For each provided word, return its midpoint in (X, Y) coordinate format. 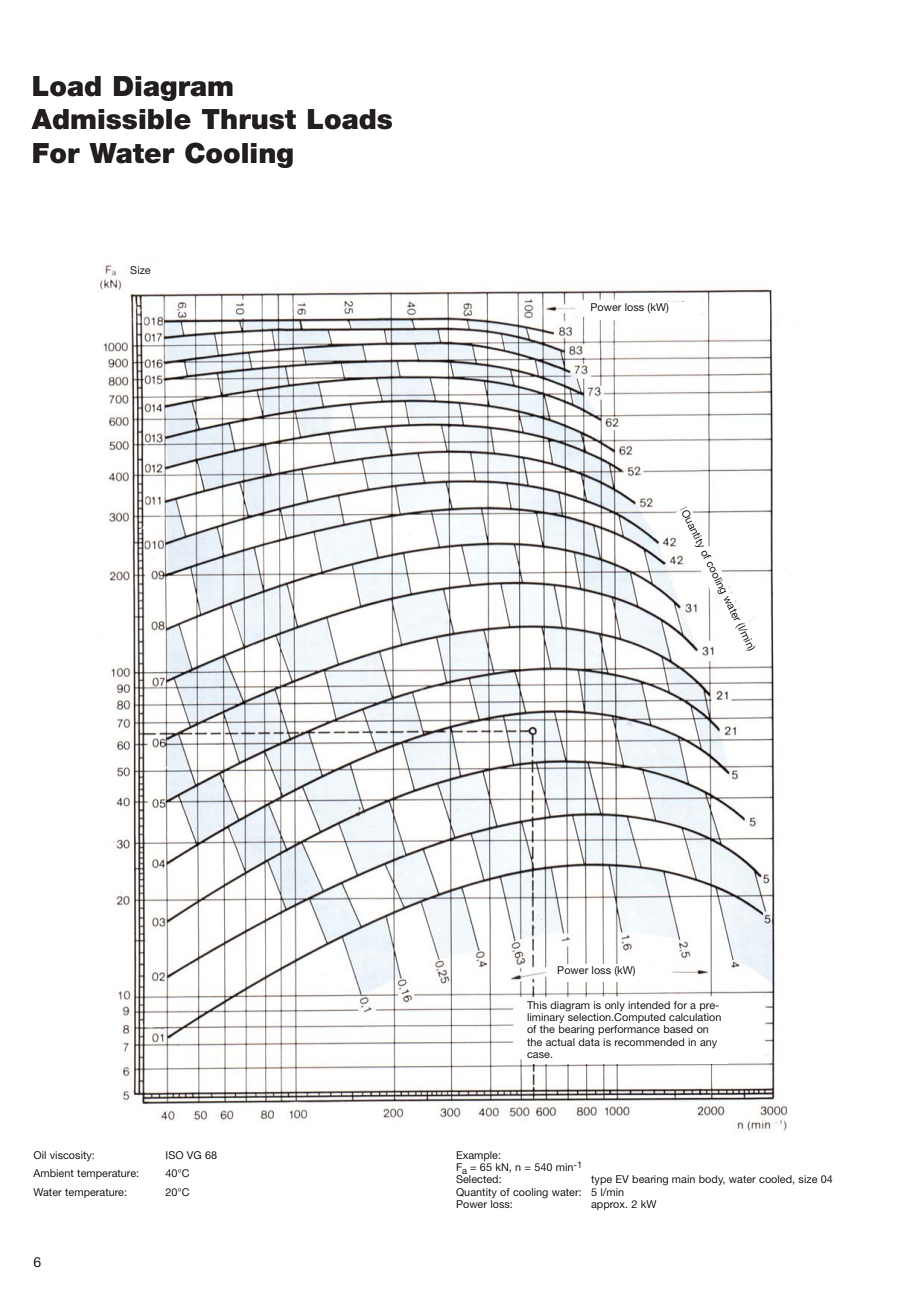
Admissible (111, 119)
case (539, 1055)
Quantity (476, 1194)
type (601, 1180)
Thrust (249, 119)
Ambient (53, 1173)
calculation (695, 1017)
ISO (175, 1155)
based (678, 1029)
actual (560, 1042)
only (615, 1006)
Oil (39, 1155)
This (537, 1005)
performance (629, 1030)
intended (649, 1005)
